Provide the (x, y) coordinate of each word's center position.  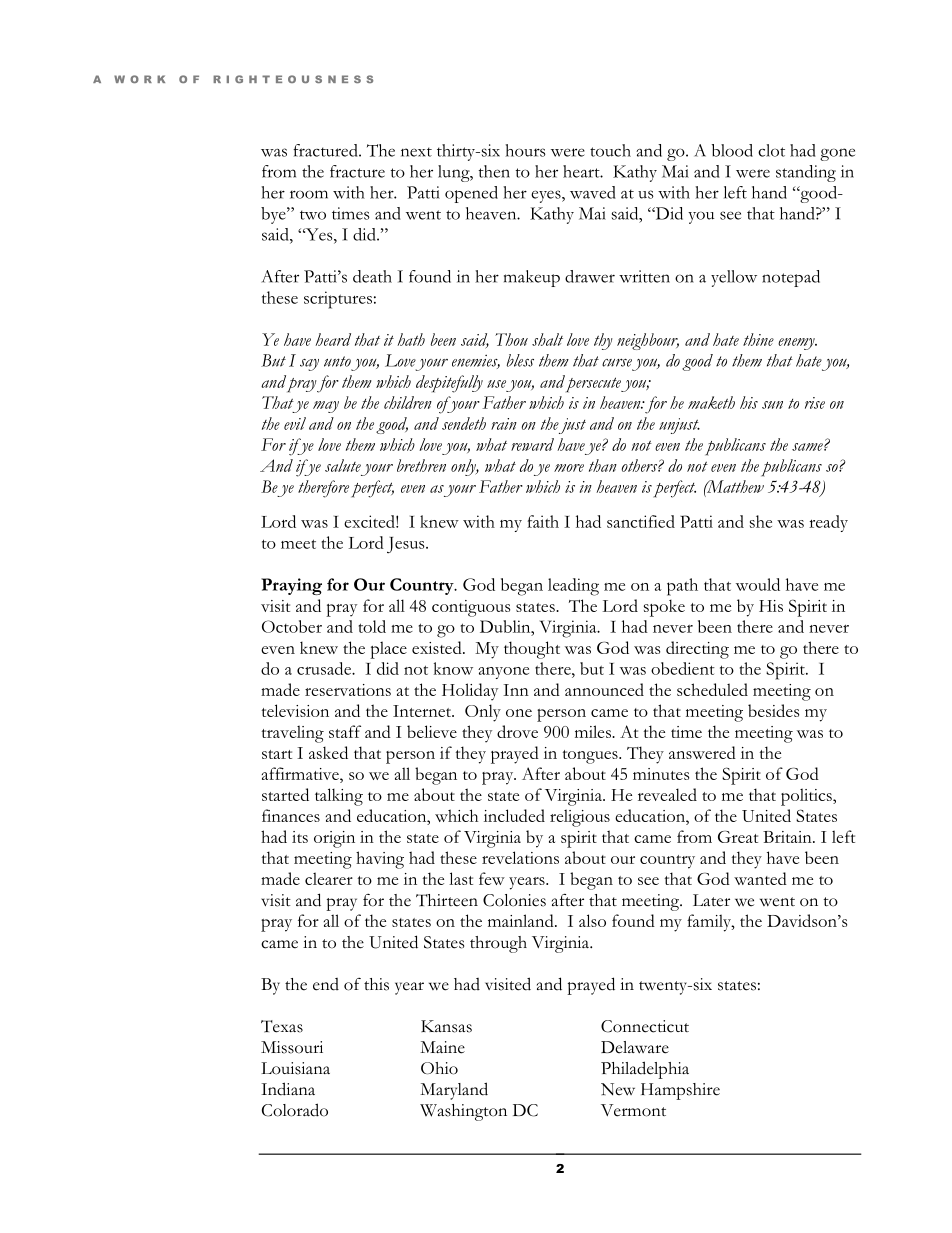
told (372, 626)
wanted (760, 878)
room (309, 194)
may (326, 407)
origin (334, 839)
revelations (520, 857)
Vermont (633, 1110)
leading (573, 587)
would (758, 584)
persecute (594, 385)
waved (593, 192)
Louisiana (295, 1068)
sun (772, 405)
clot (771, 150)
